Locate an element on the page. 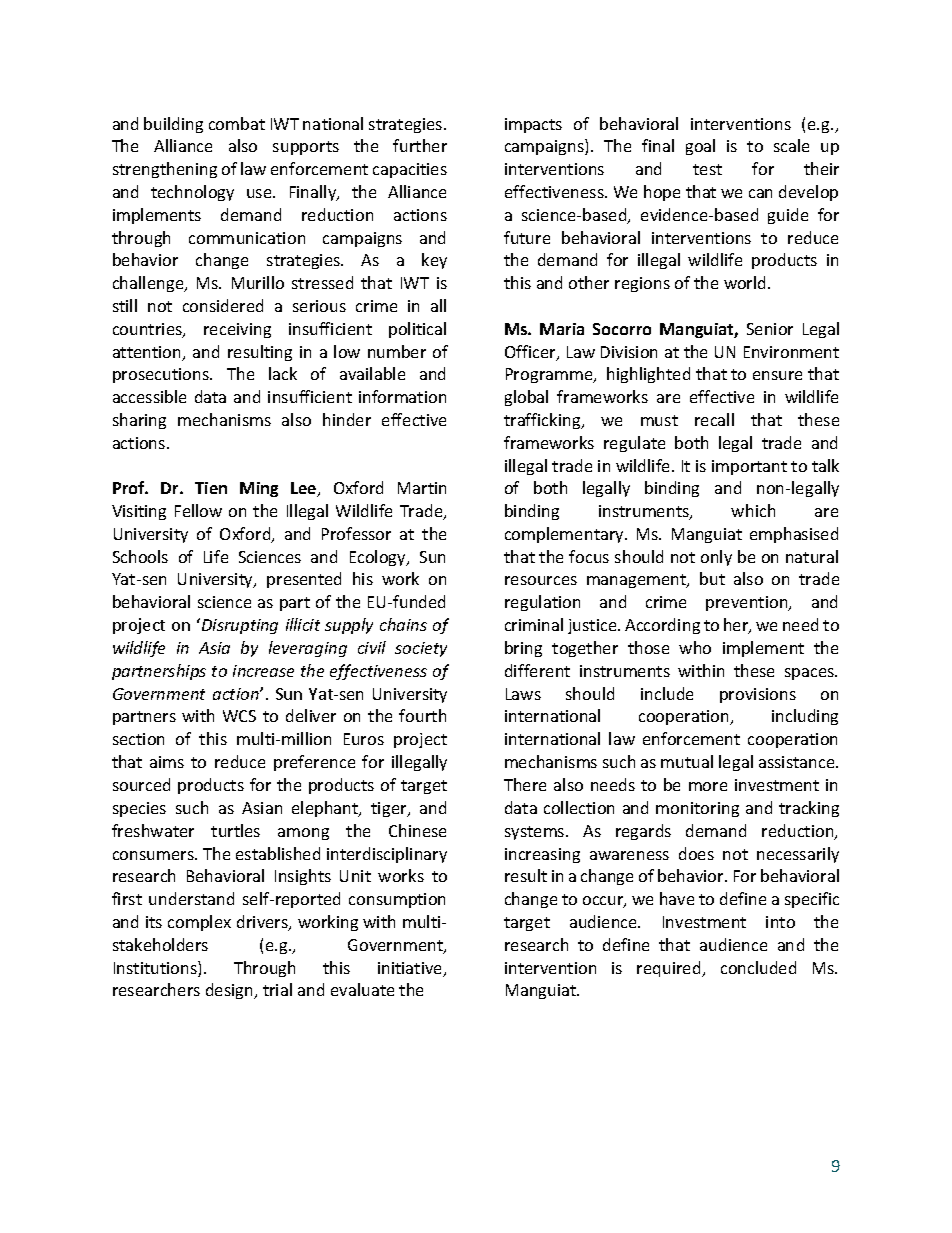  initiative is located at coordinates (411, 969).
